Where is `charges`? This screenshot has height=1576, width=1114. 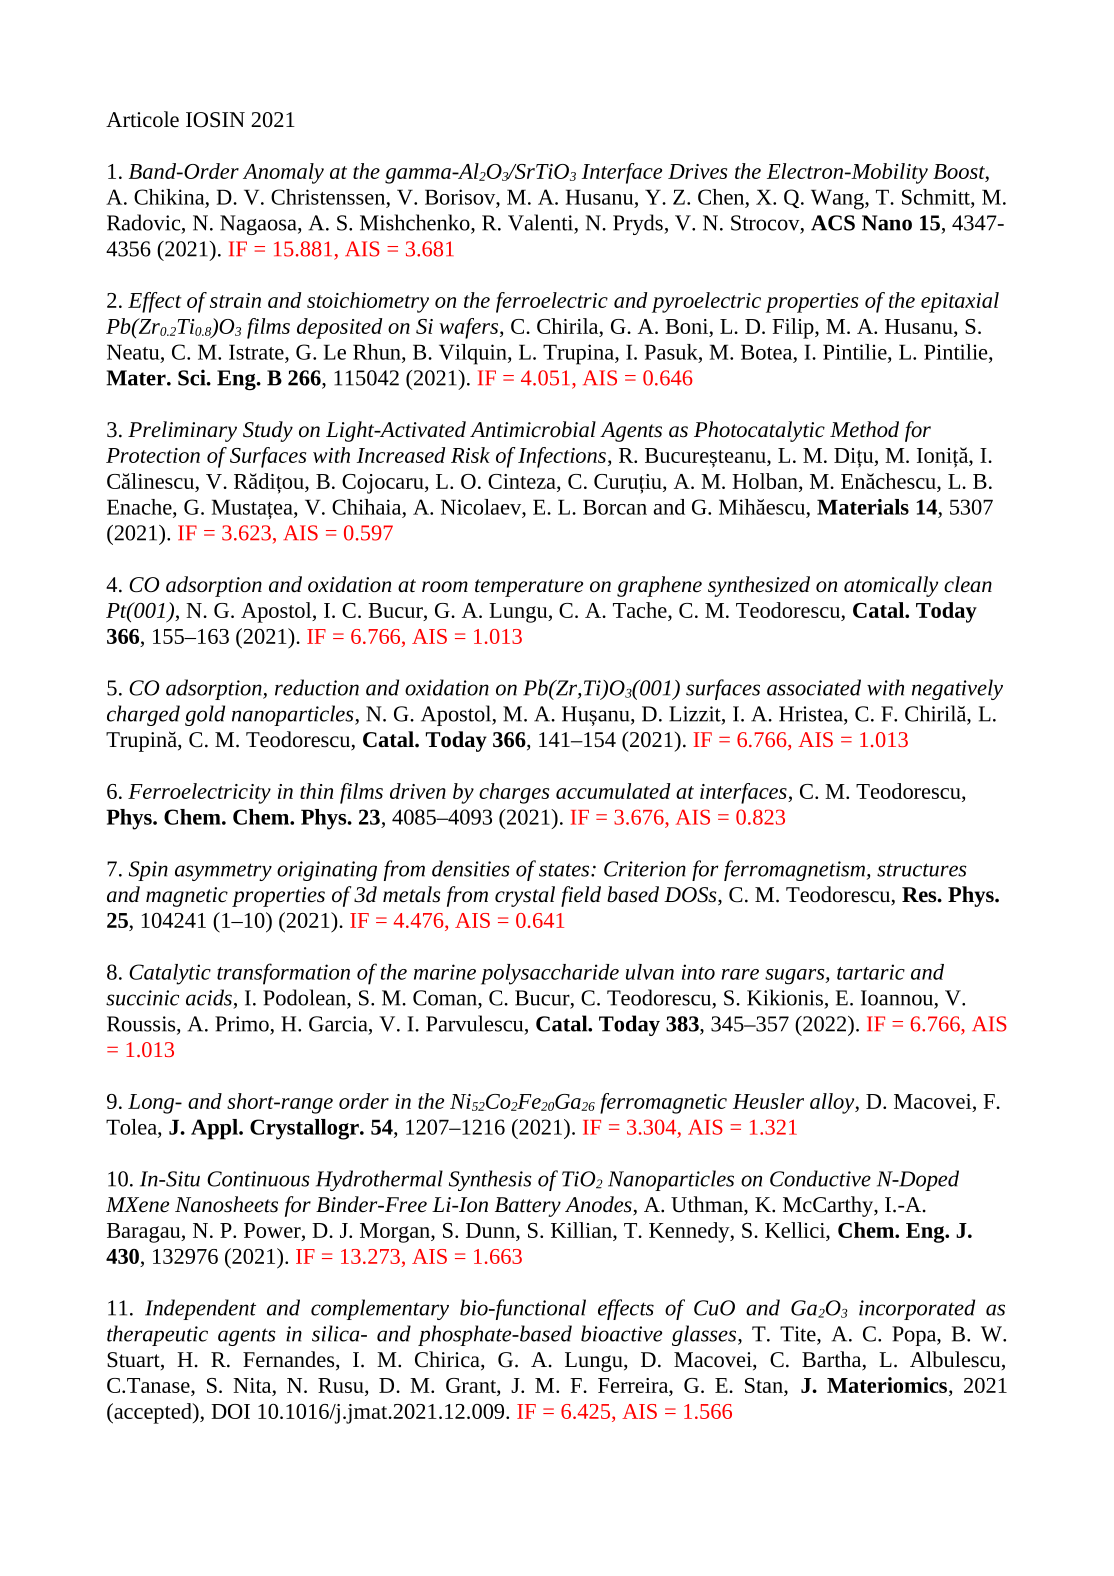
charges is located at coordinates (514, 793).
